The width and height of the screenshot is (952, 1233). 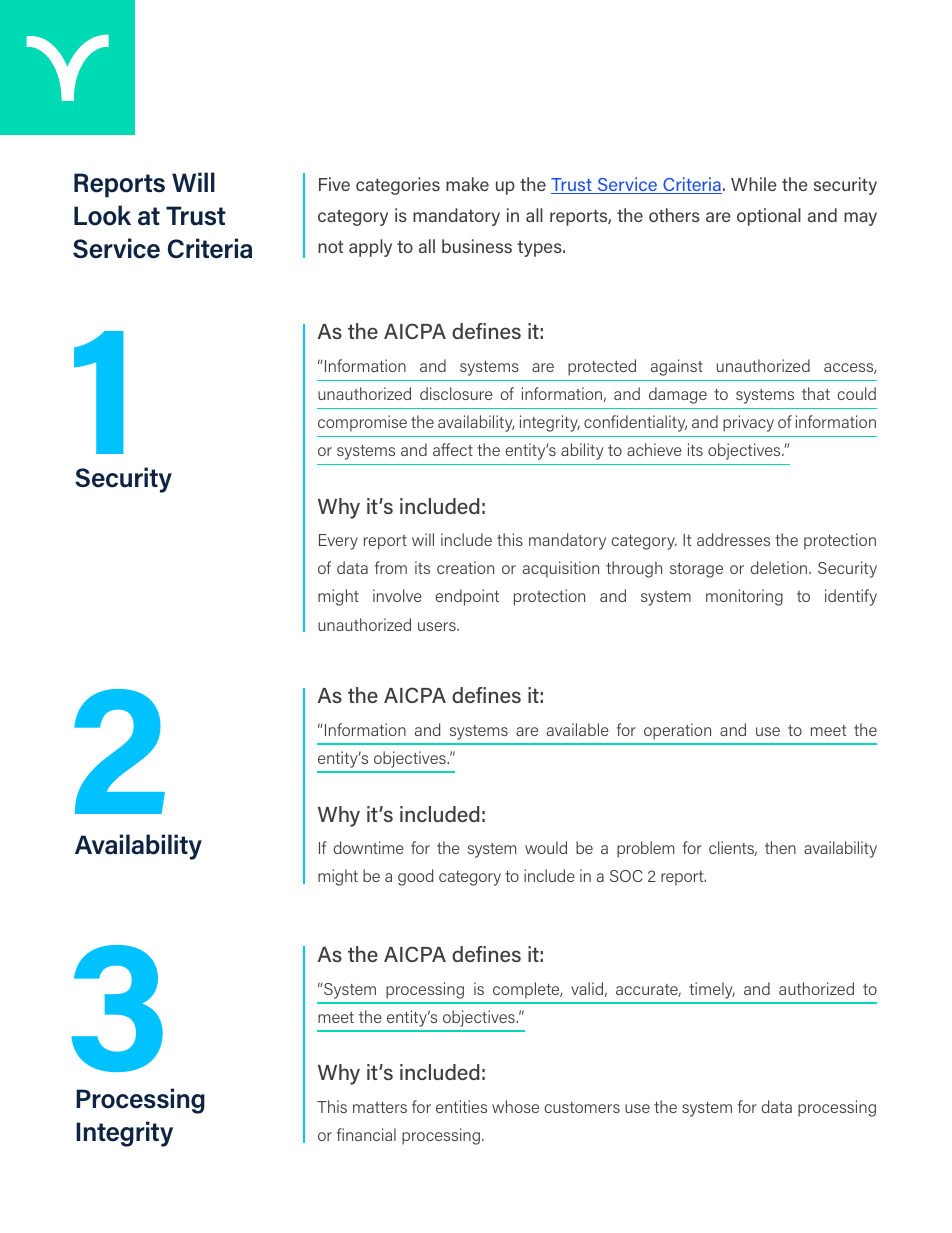 I want to click on optional, so click(x=769, y=217).
